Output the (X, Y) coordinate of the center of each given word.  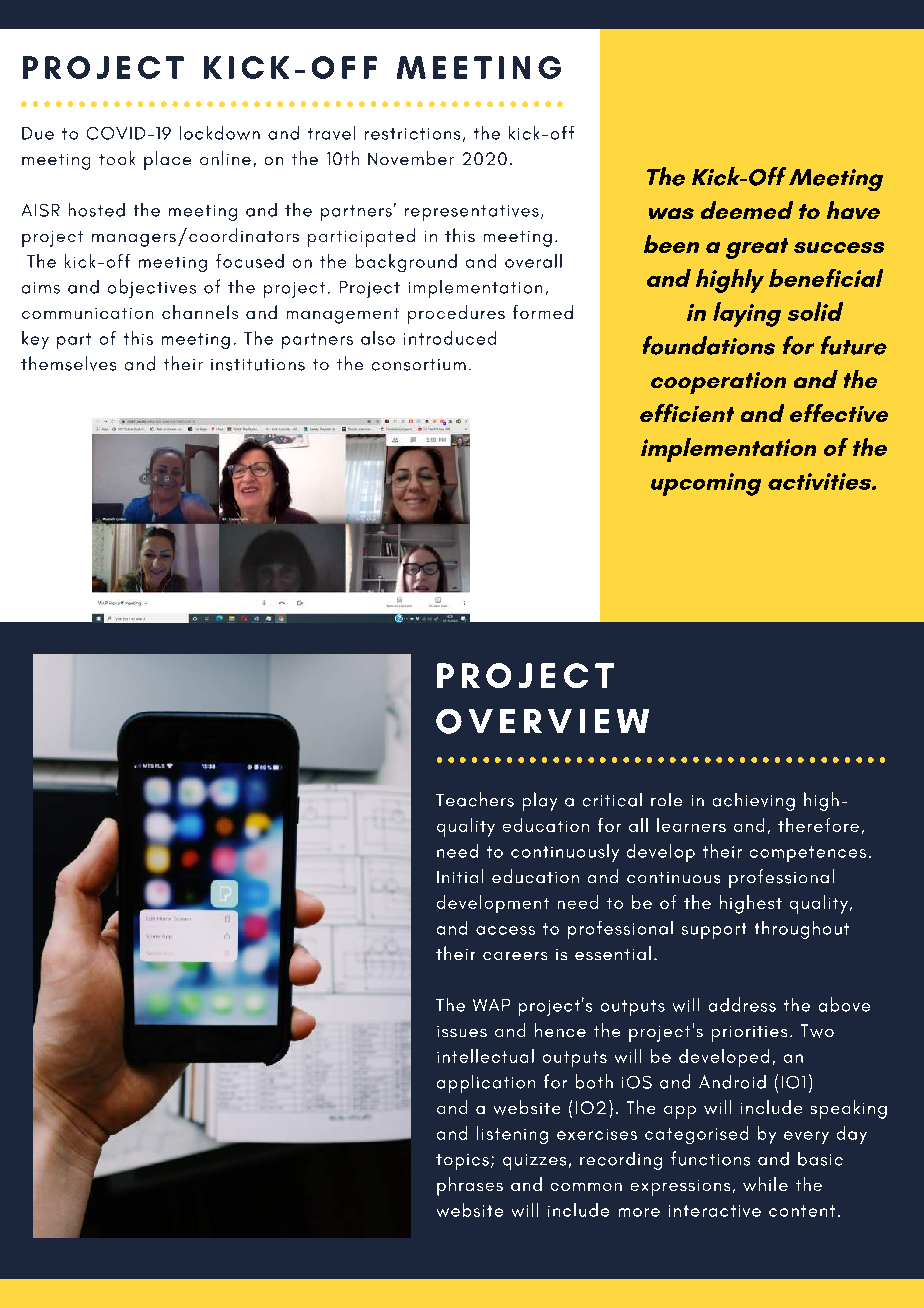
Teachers (475, 799)
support (714, 931)
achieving (754, 802)
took (117, 158)
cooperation (718, 383)
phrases (470, 1186)
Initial (460, 876)
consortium (419, 365)
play (540, 801)
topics (462, 1162)
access (505, 930)
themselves (68, 363)
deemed (747, 210)
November (411, 158)
